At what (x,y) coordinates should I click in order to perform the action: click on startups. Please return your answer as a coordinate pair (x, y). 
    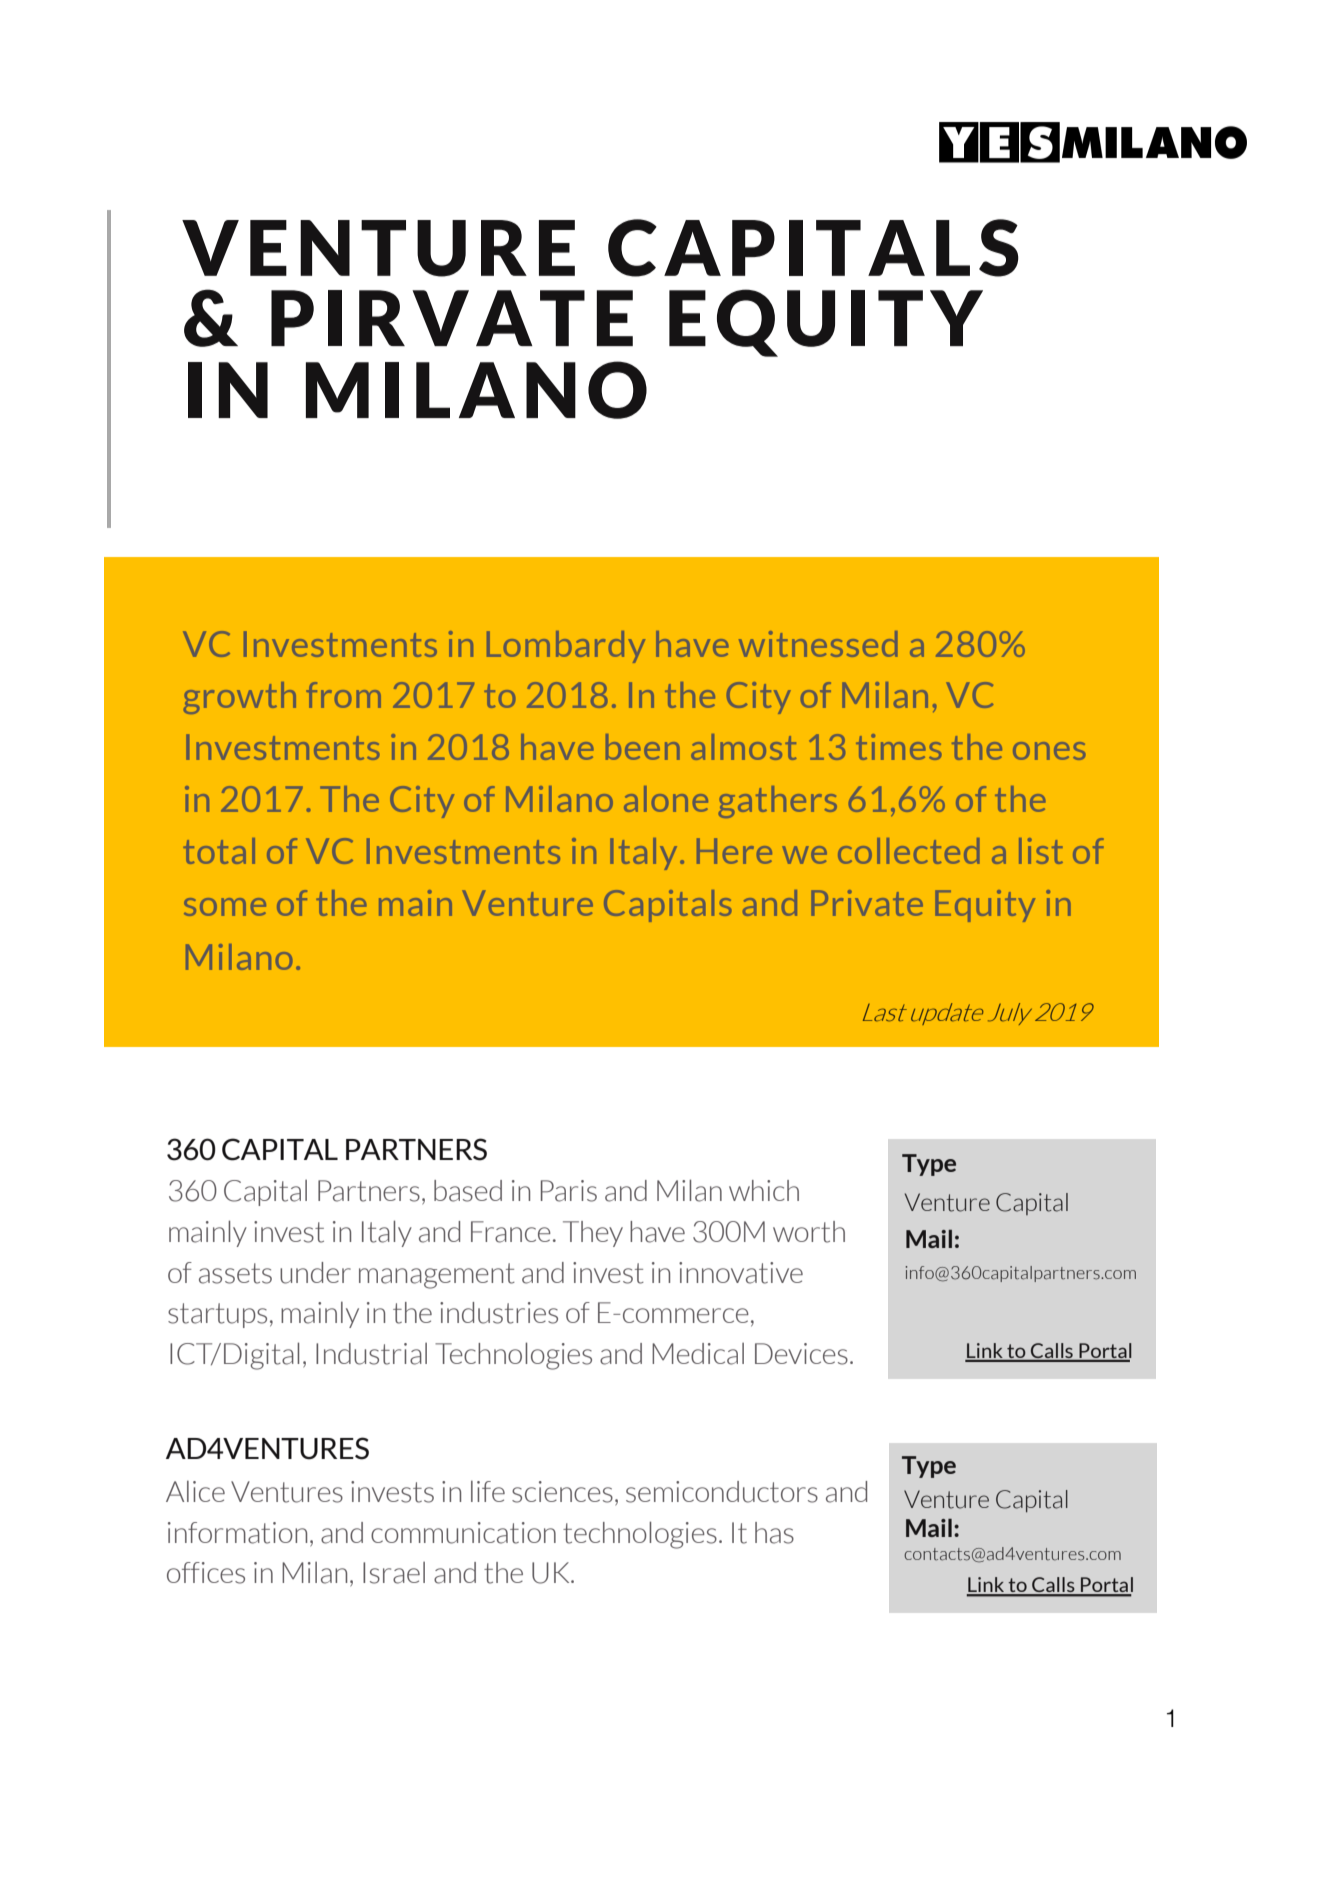
    Looking at the image, I should click on (217, 1315).
